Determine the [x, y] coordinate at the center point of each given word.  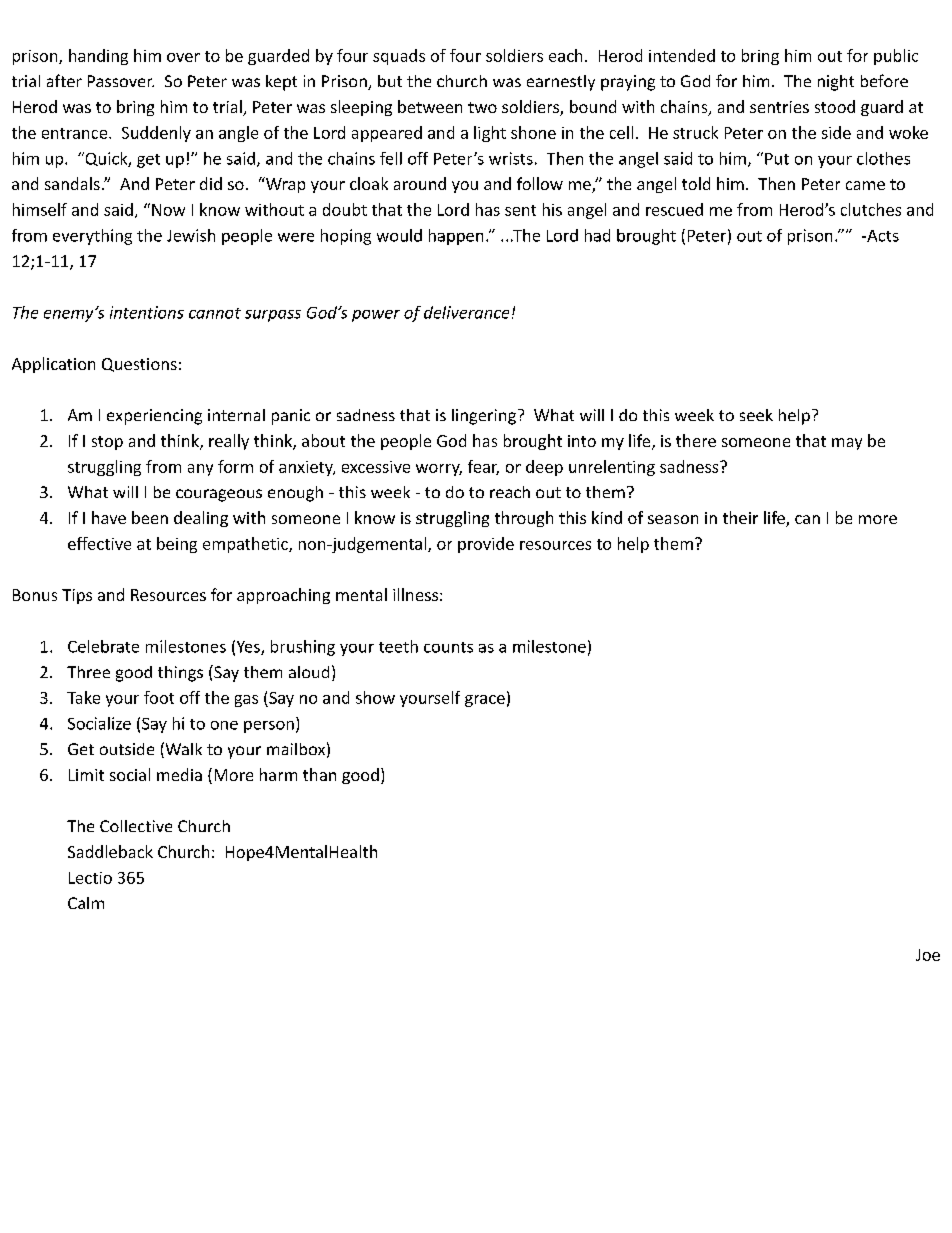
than [319, 774]
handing [98, 57]
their [740, 517]
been [150, 517]
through [524, 519]
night [836, 83]
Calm [86, 903]
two [482, 107]
